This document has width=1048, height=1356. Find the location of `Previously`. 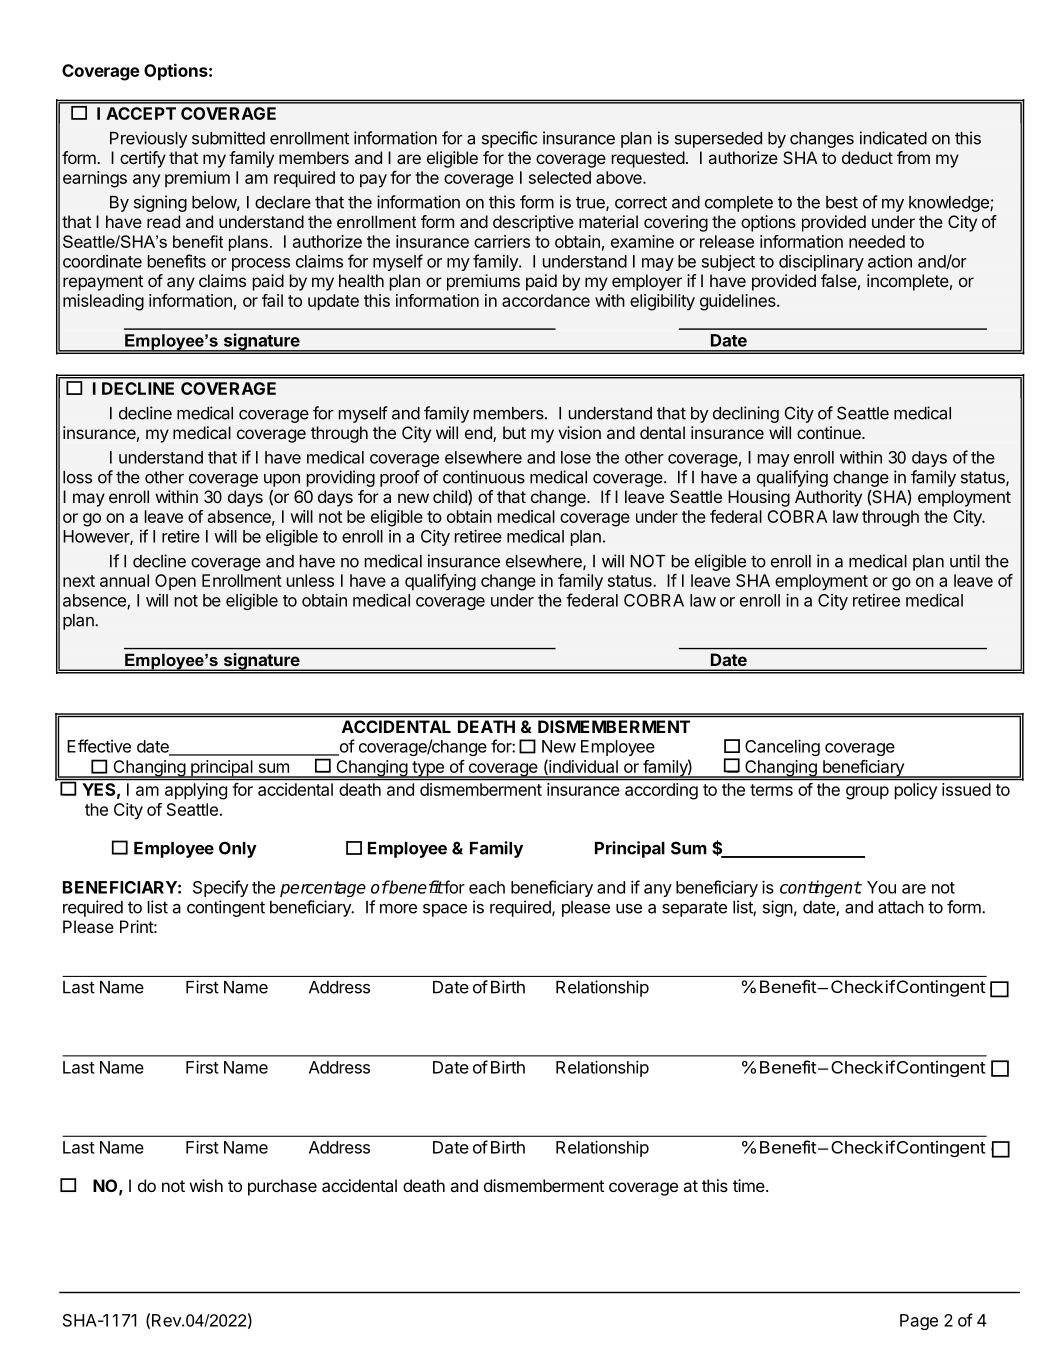

Previously is located at coordinates (148, 139).
